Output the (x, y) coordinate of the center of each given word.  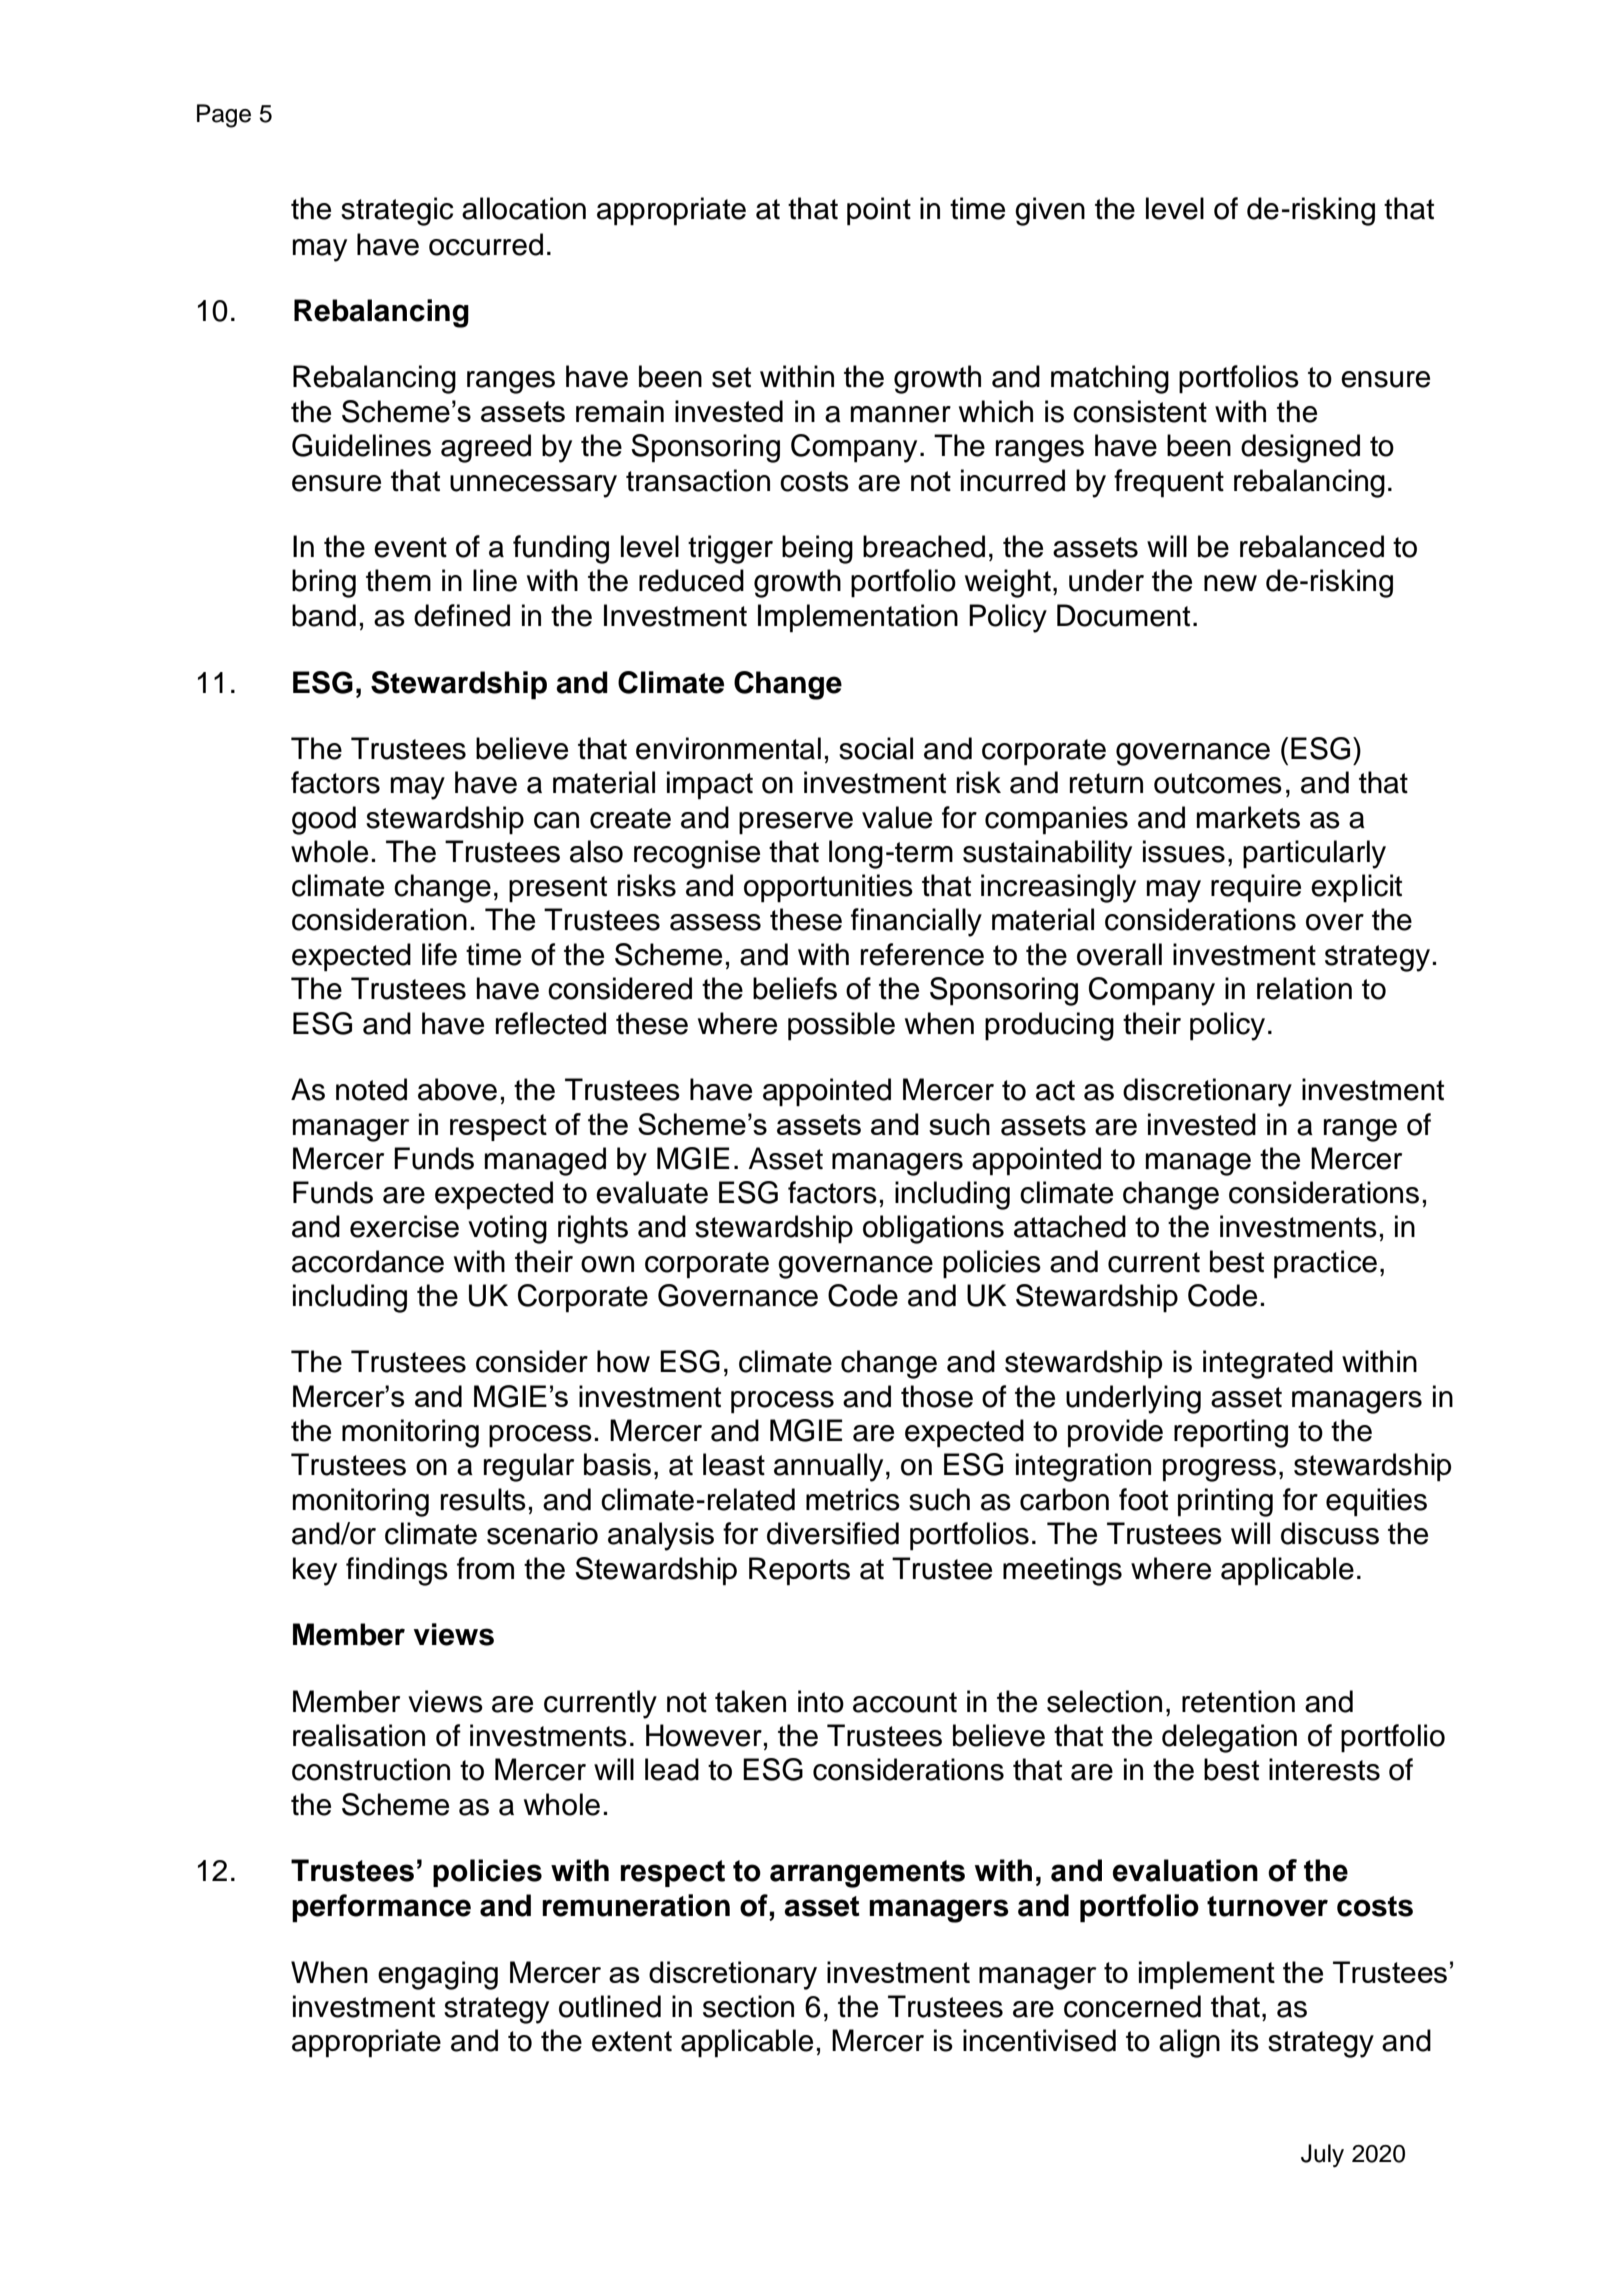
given (1050, 211)
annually (828, 1467)
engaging (438, 1975)
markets (1248, 817)
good (324, 820)
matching (1110, 379)
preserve (796, 823)
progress (1219, 1470)
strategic (397, 211)
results (483, 1499)
